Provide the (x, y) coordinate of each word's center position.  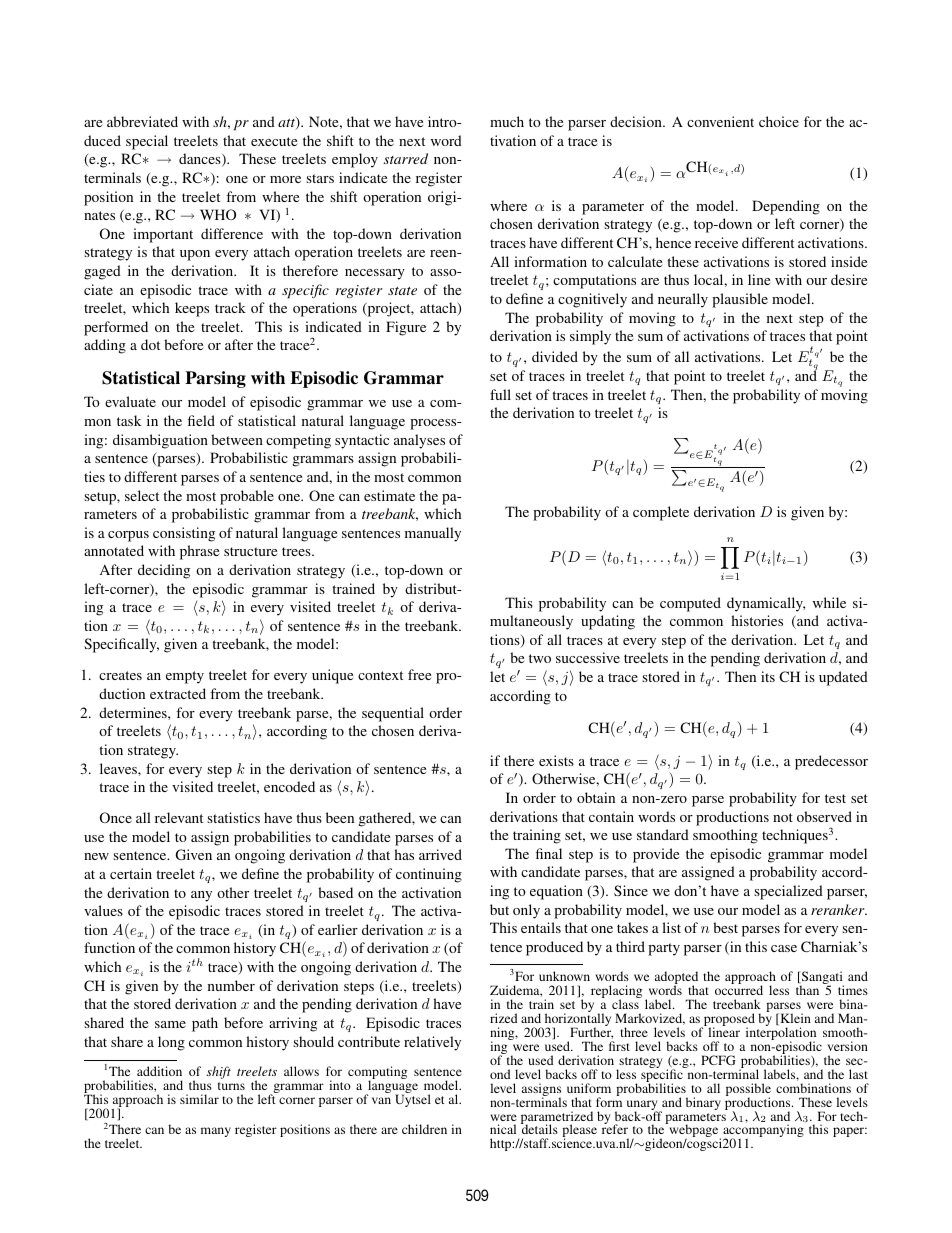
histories (757, 620)
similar (199, 1099)
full (500, 394)
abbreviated (142, 121)
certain (131, 873)
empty (185, 677)
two (540, 658)
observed (824, 816)
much (507, 121)
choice (779, 121)
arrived (440, 854)
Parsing (215, 379)
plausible (740, 300)
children (424, 1129)
